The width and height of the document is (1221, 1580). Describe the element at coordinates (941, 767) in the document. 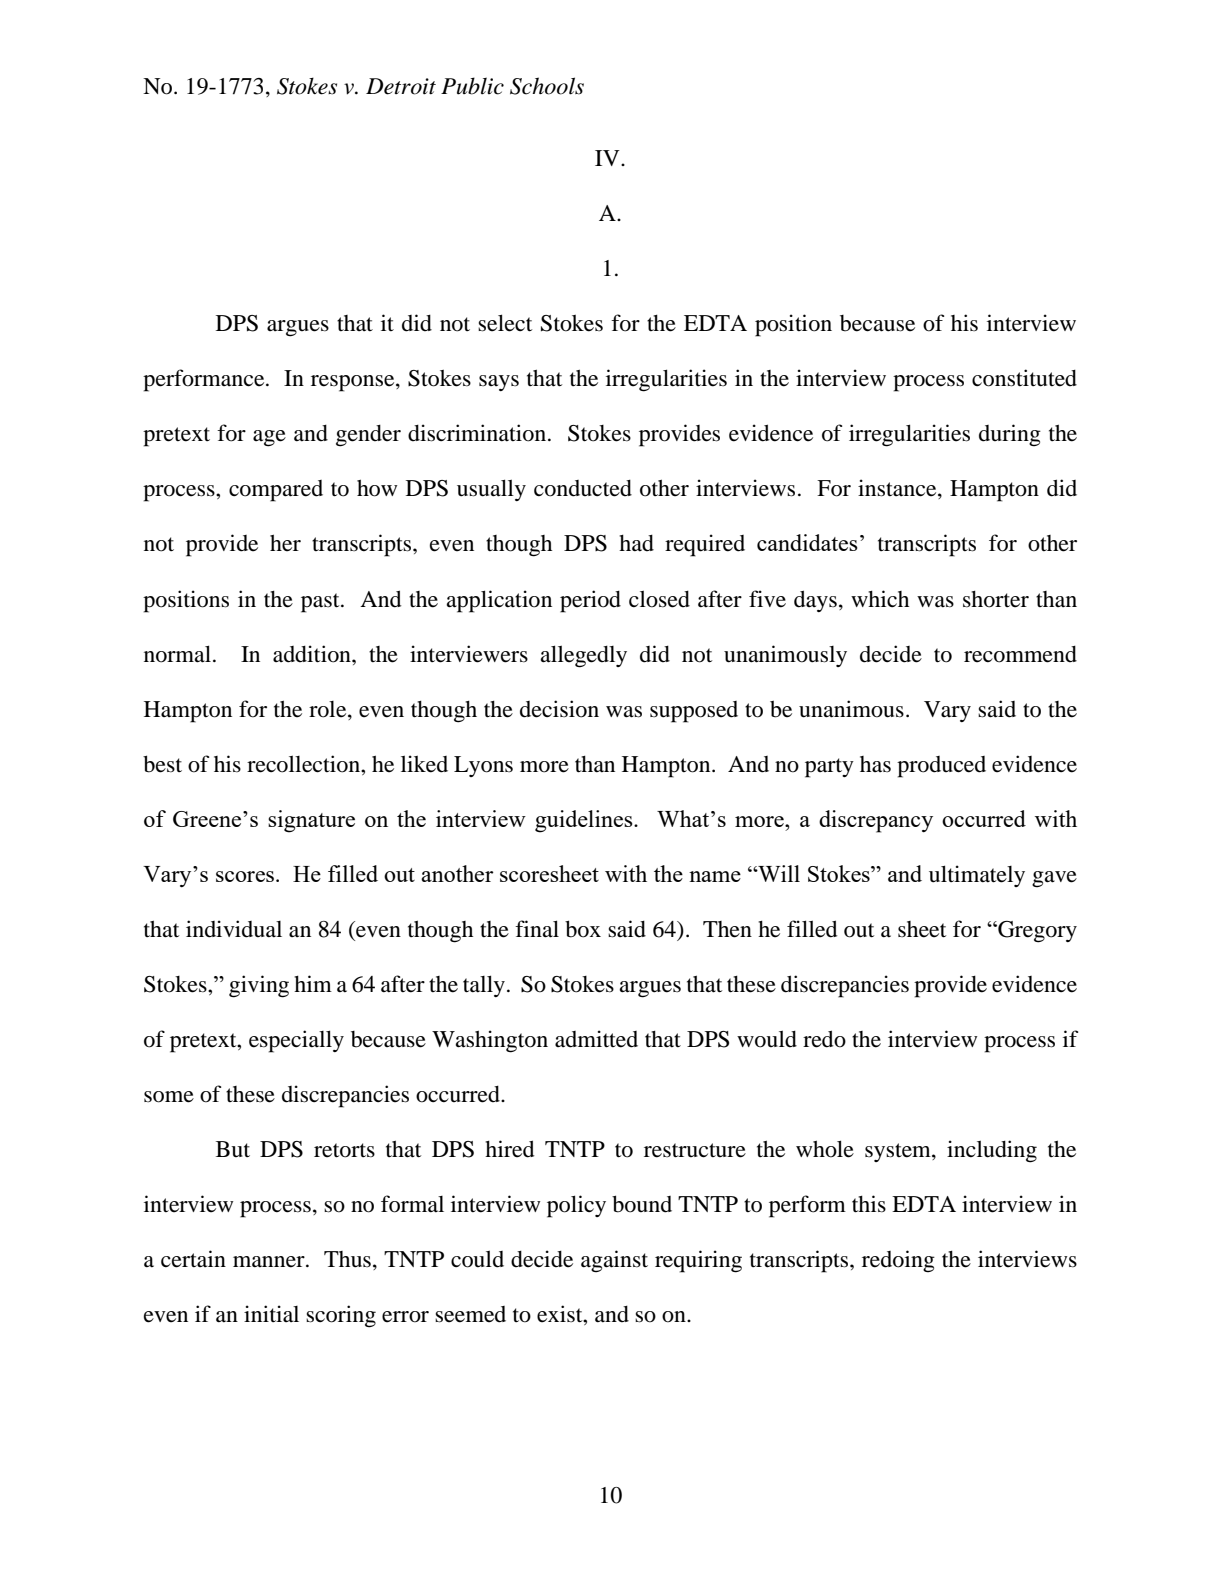

I see `produced` at that location.
